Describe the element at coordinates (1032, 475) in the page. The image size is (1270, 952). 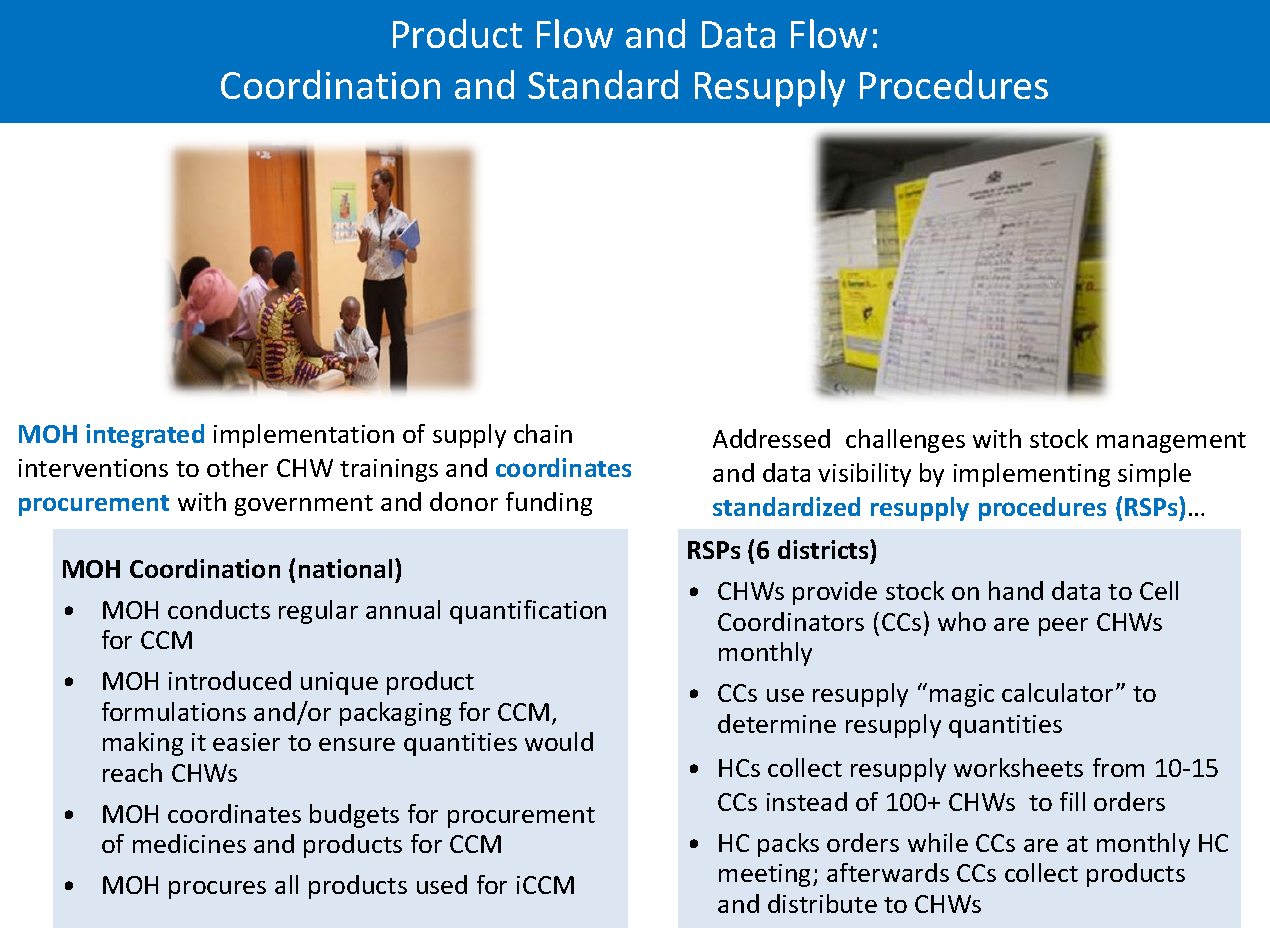
I see `implementing` at that location.
